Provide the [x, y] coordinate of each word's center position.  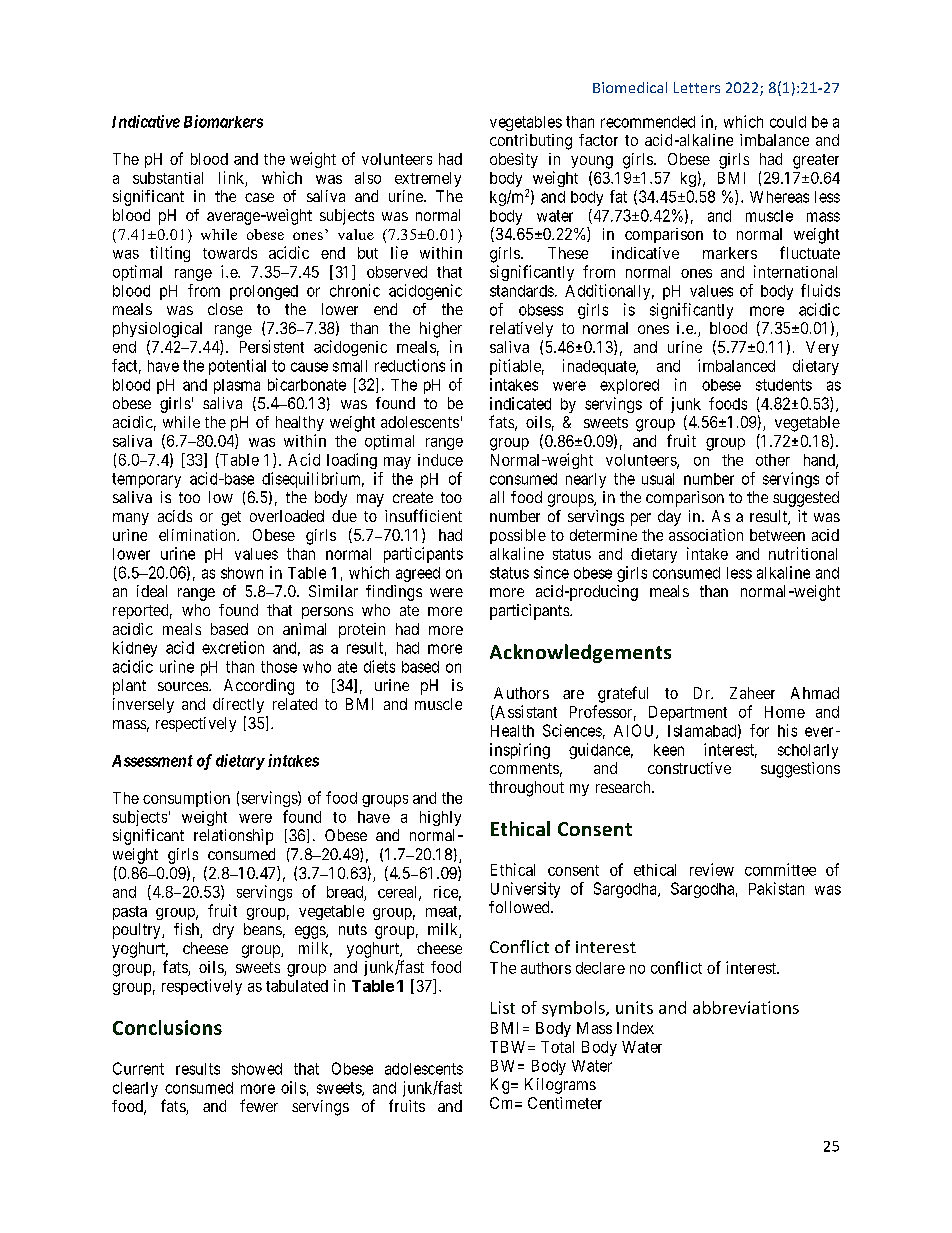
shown [242, 573]
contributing [531, 142]
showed [257, 1069]
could [788, 122]
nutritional [803, 553]
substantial [168, 178]
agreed [418, 574]
